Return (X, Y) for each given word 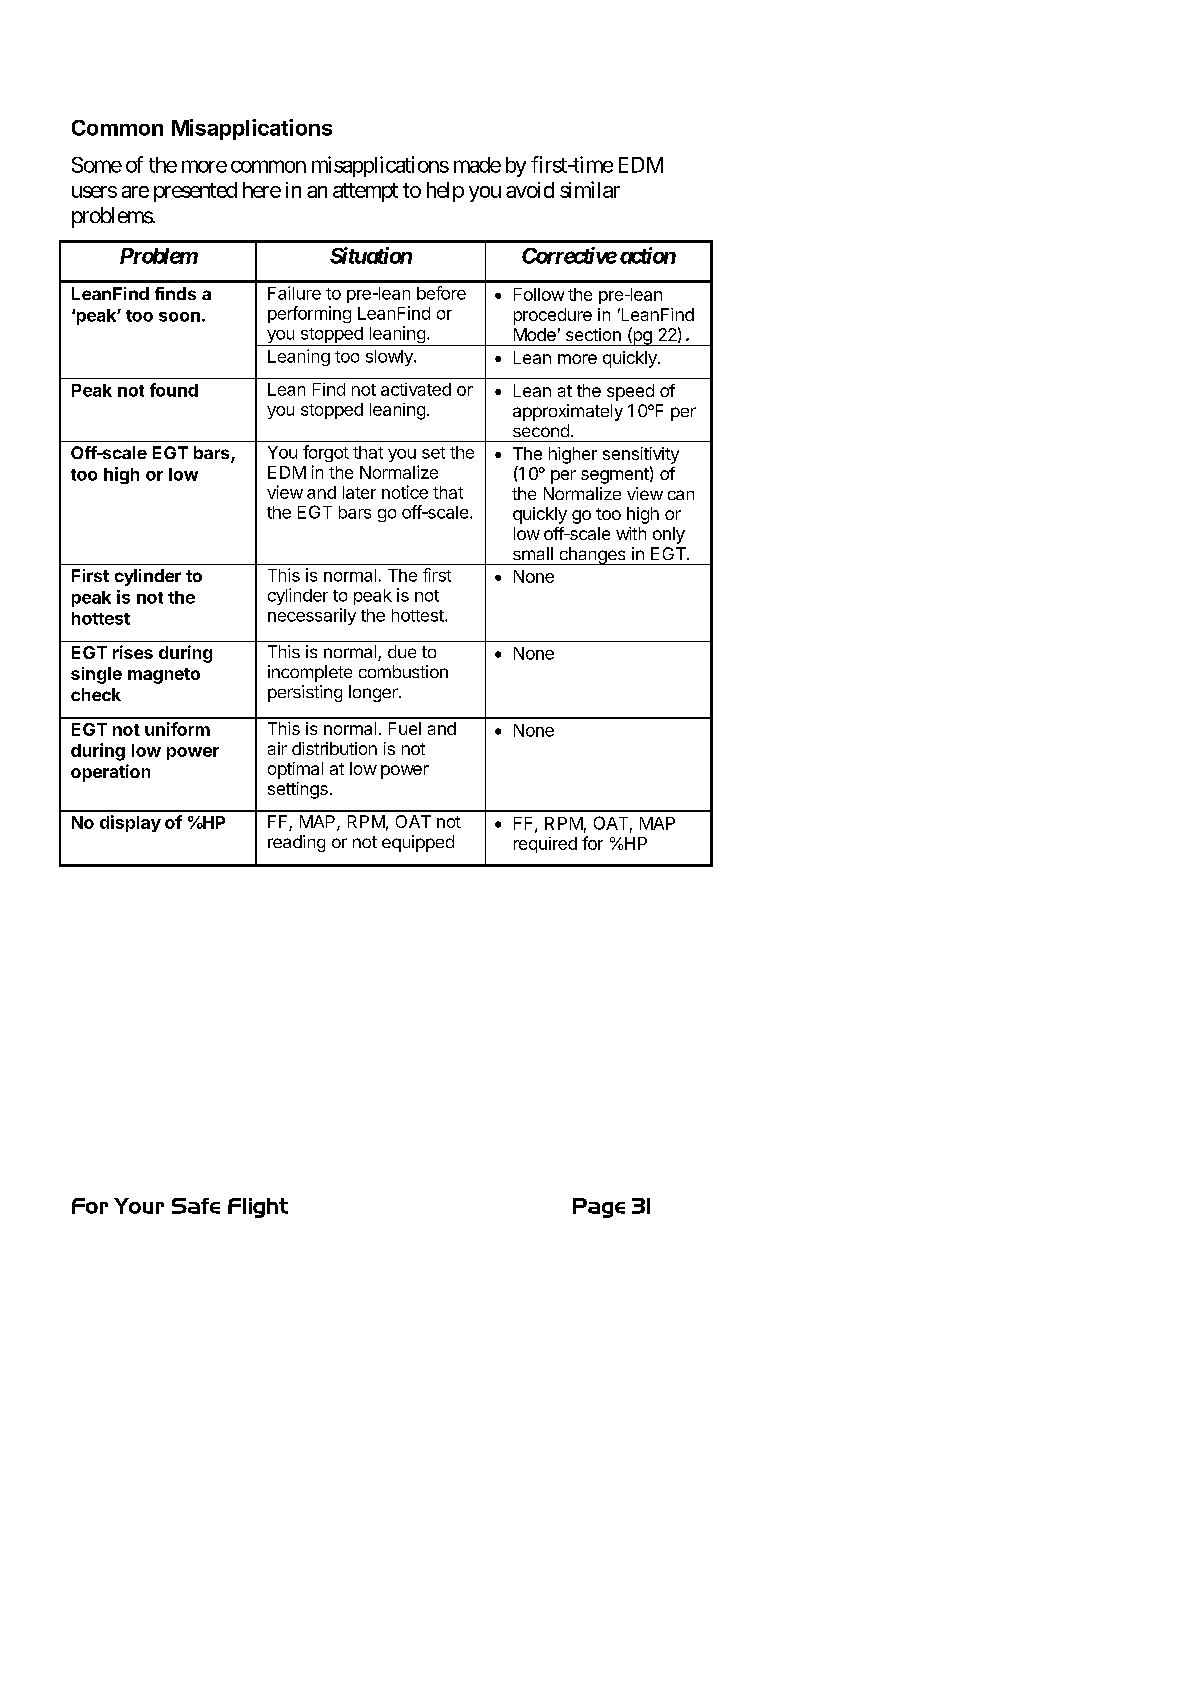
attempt (365, 192)
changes (592, 556)
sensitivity (641, 455)
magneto (164, 676)
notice (405, 492)
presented (195, 192)
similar (590, 189)
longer (374, 693)
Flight (258, 1208)
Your (139, 1206)
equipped (418, 843)
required (545, 845)
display (130, 823)
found (174, 390)
